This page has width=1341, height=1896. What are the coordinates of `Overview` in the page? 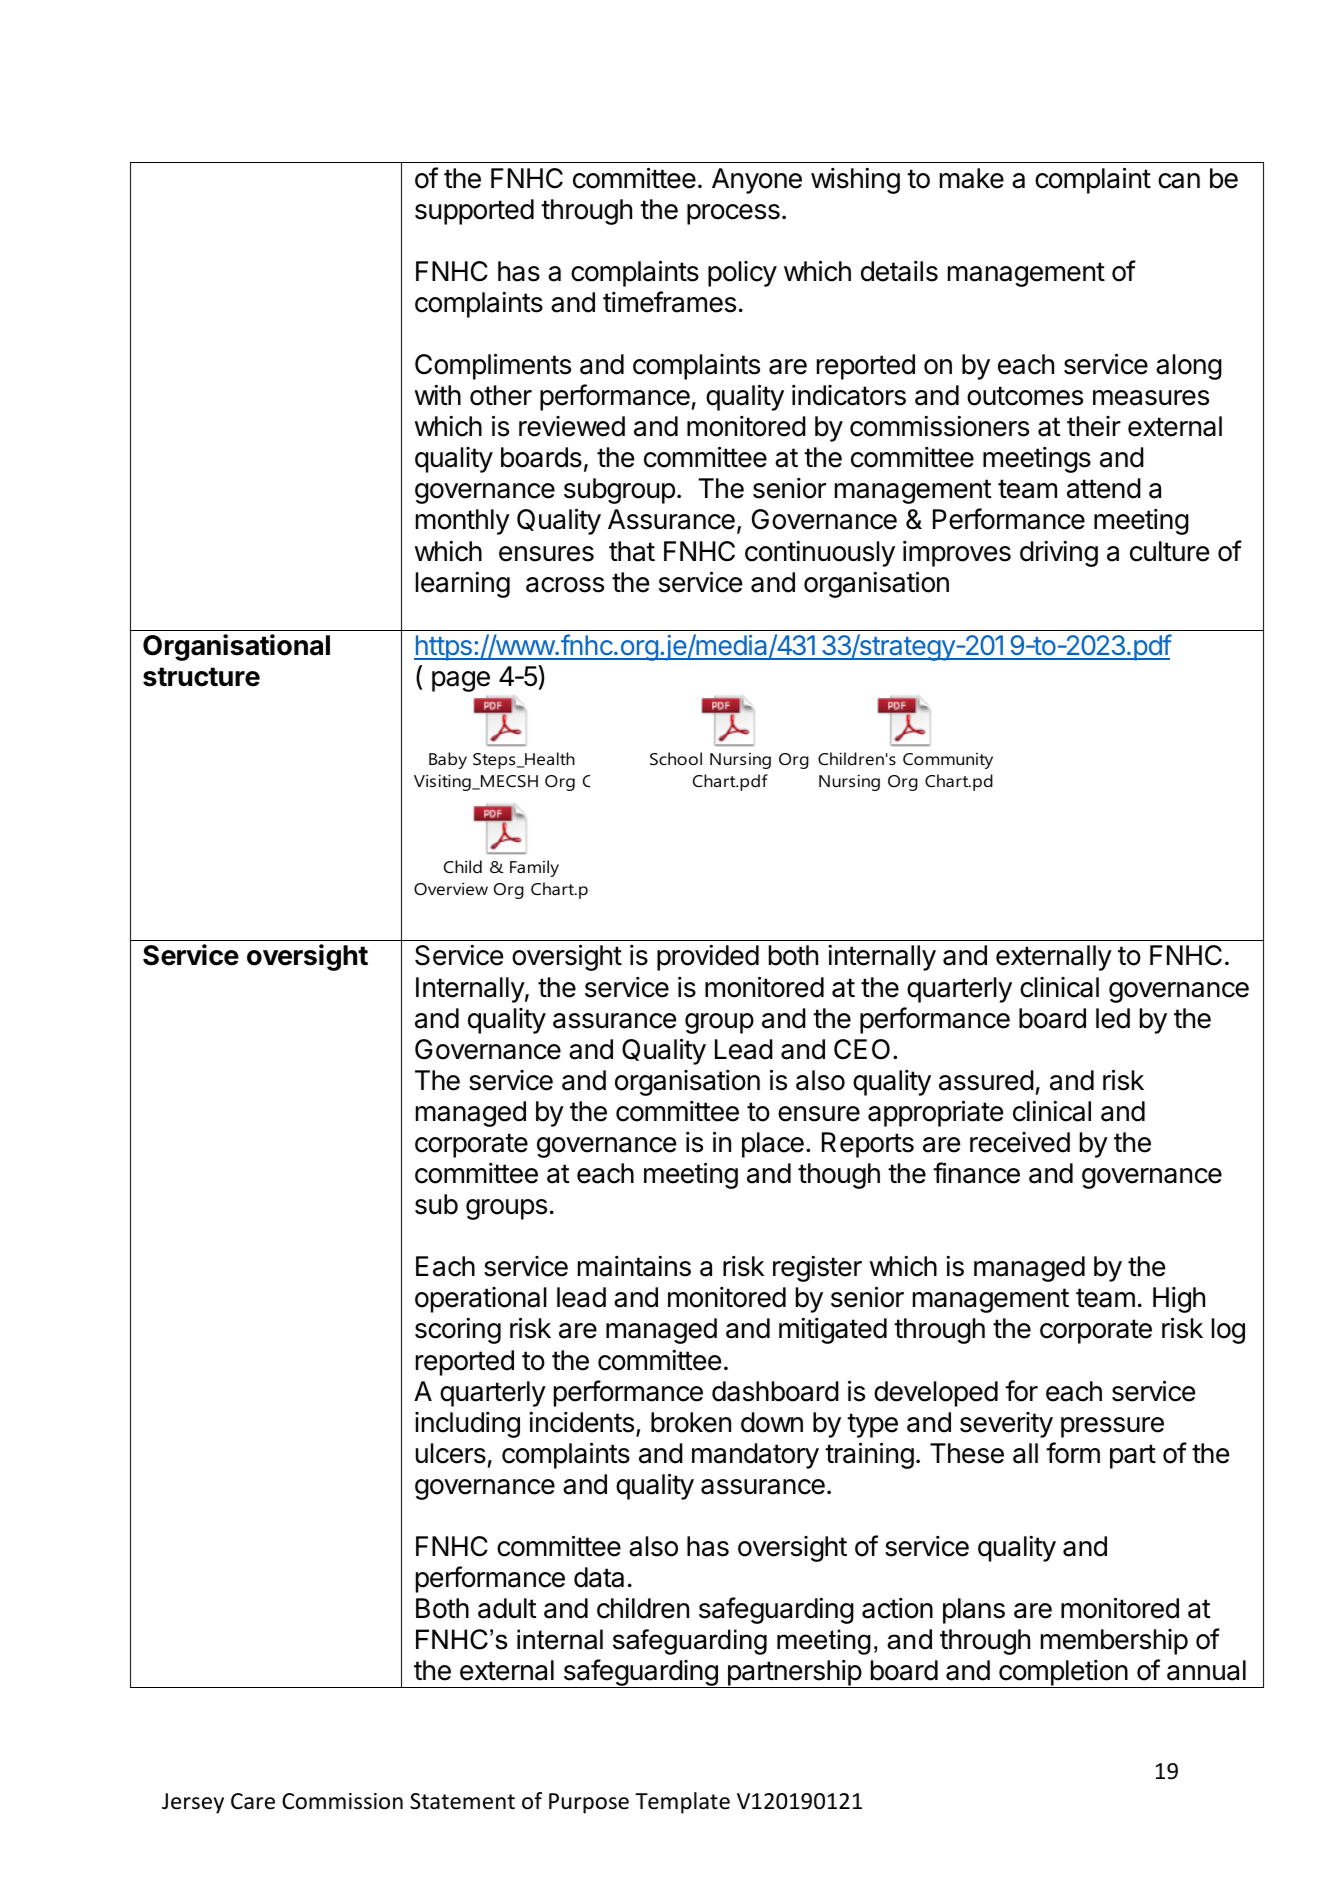 It's located at (451, 888).
